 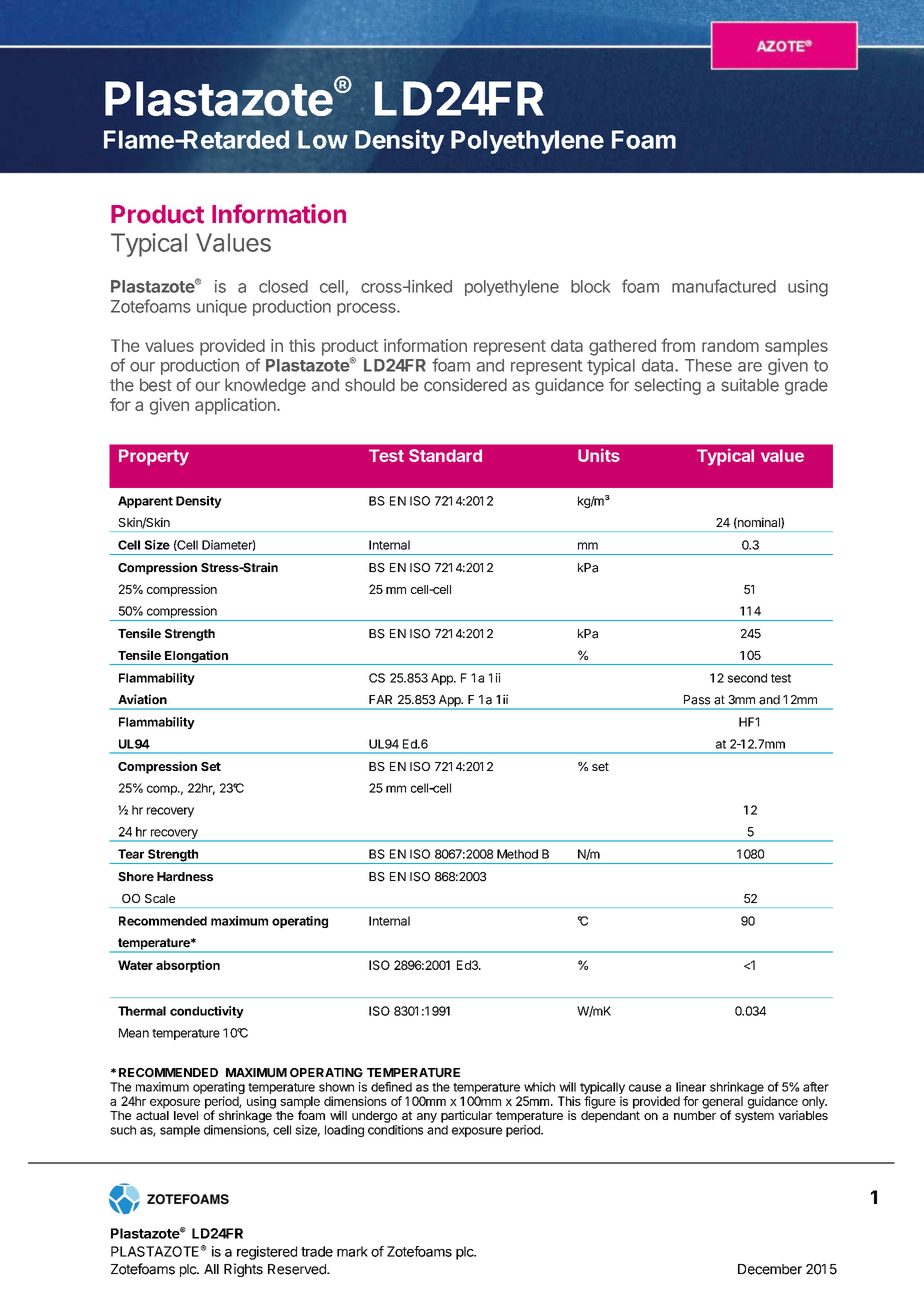 What do you see at coordinates (243, 1270) in the screenshot?
I see `Rights` at bounding box center [243, 1270].
